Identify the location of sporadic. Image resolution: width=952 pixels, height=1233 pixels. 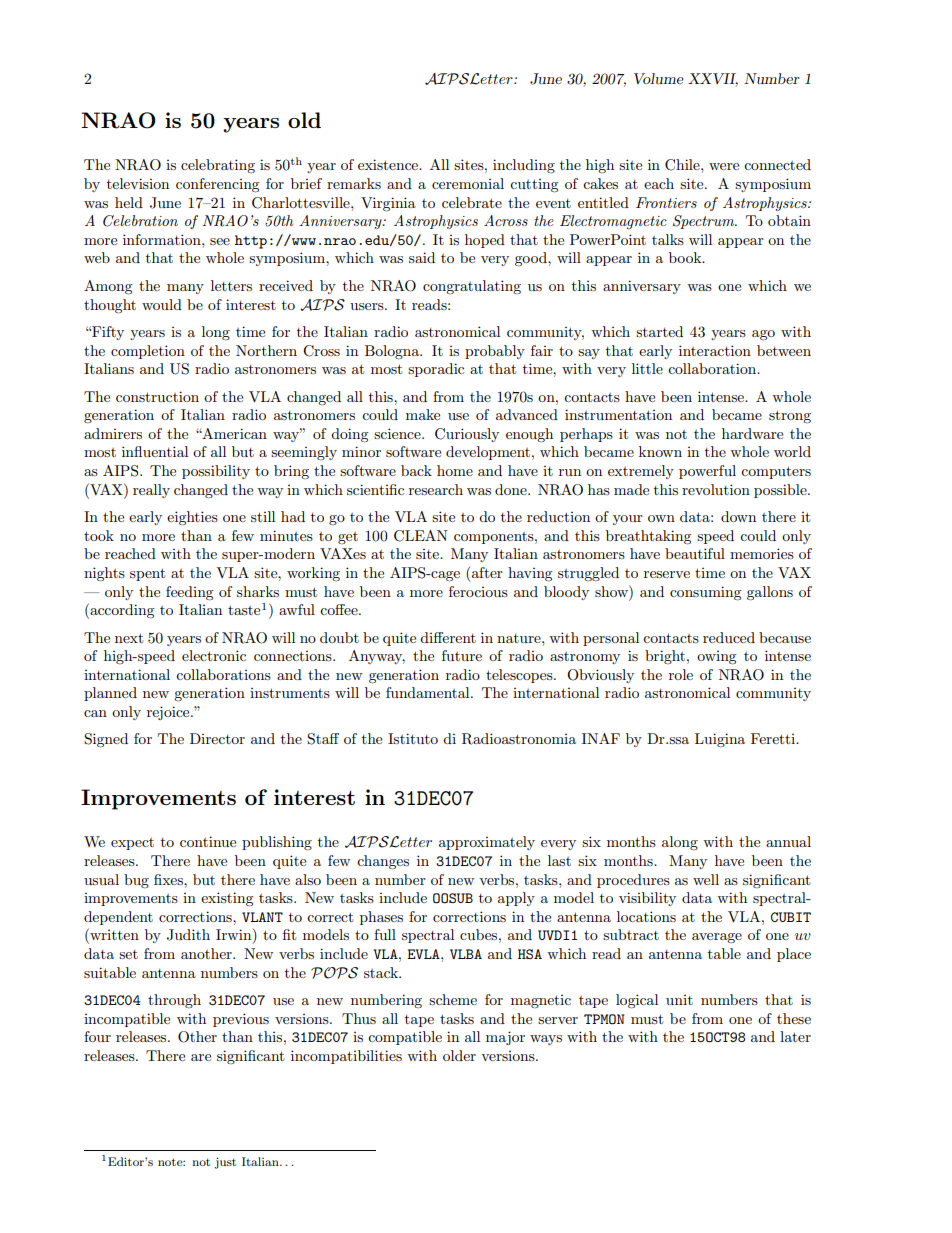
(436, 370).
